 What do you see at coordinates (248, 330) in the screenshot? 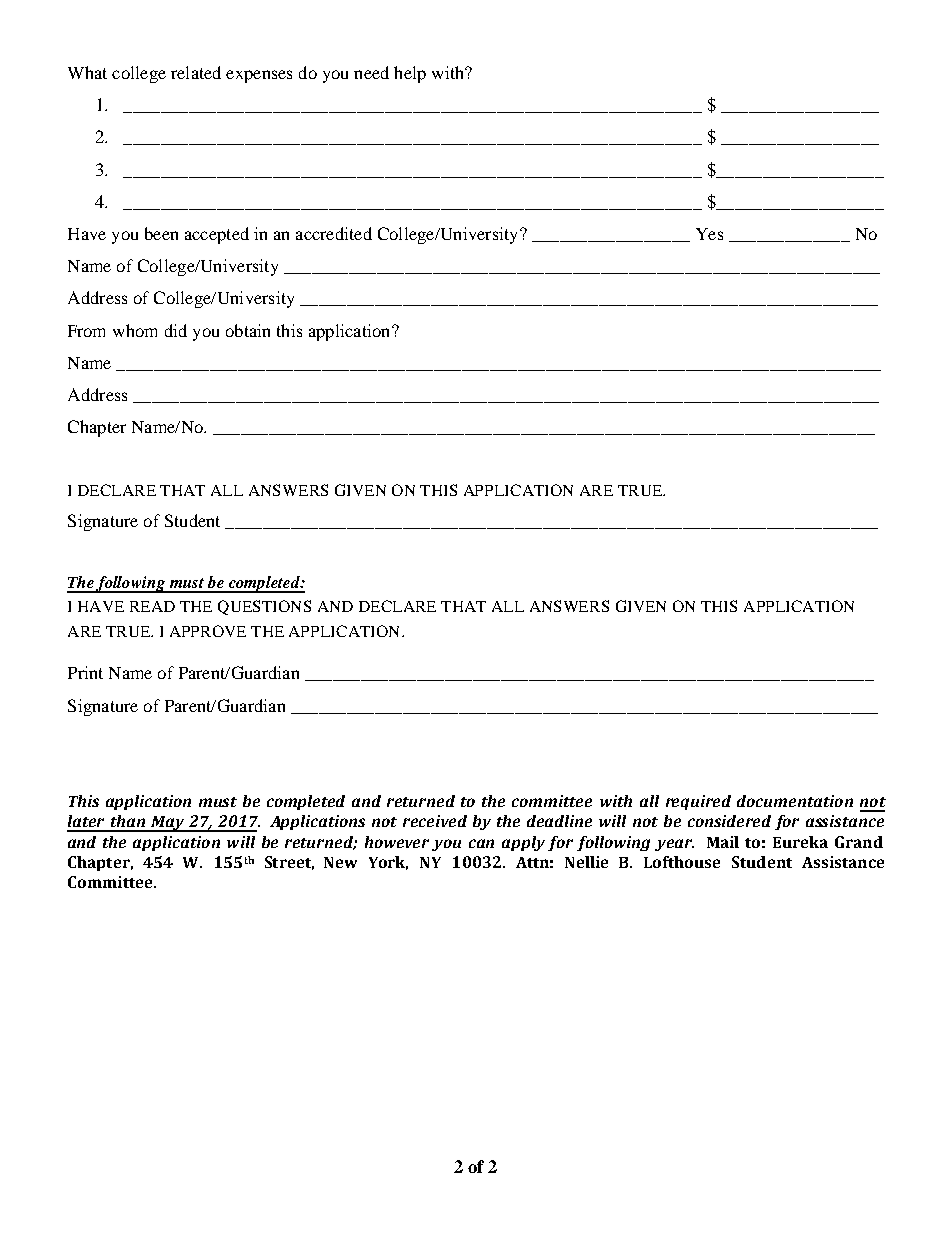
I see `obtain` at bounding box center [248, 330].
